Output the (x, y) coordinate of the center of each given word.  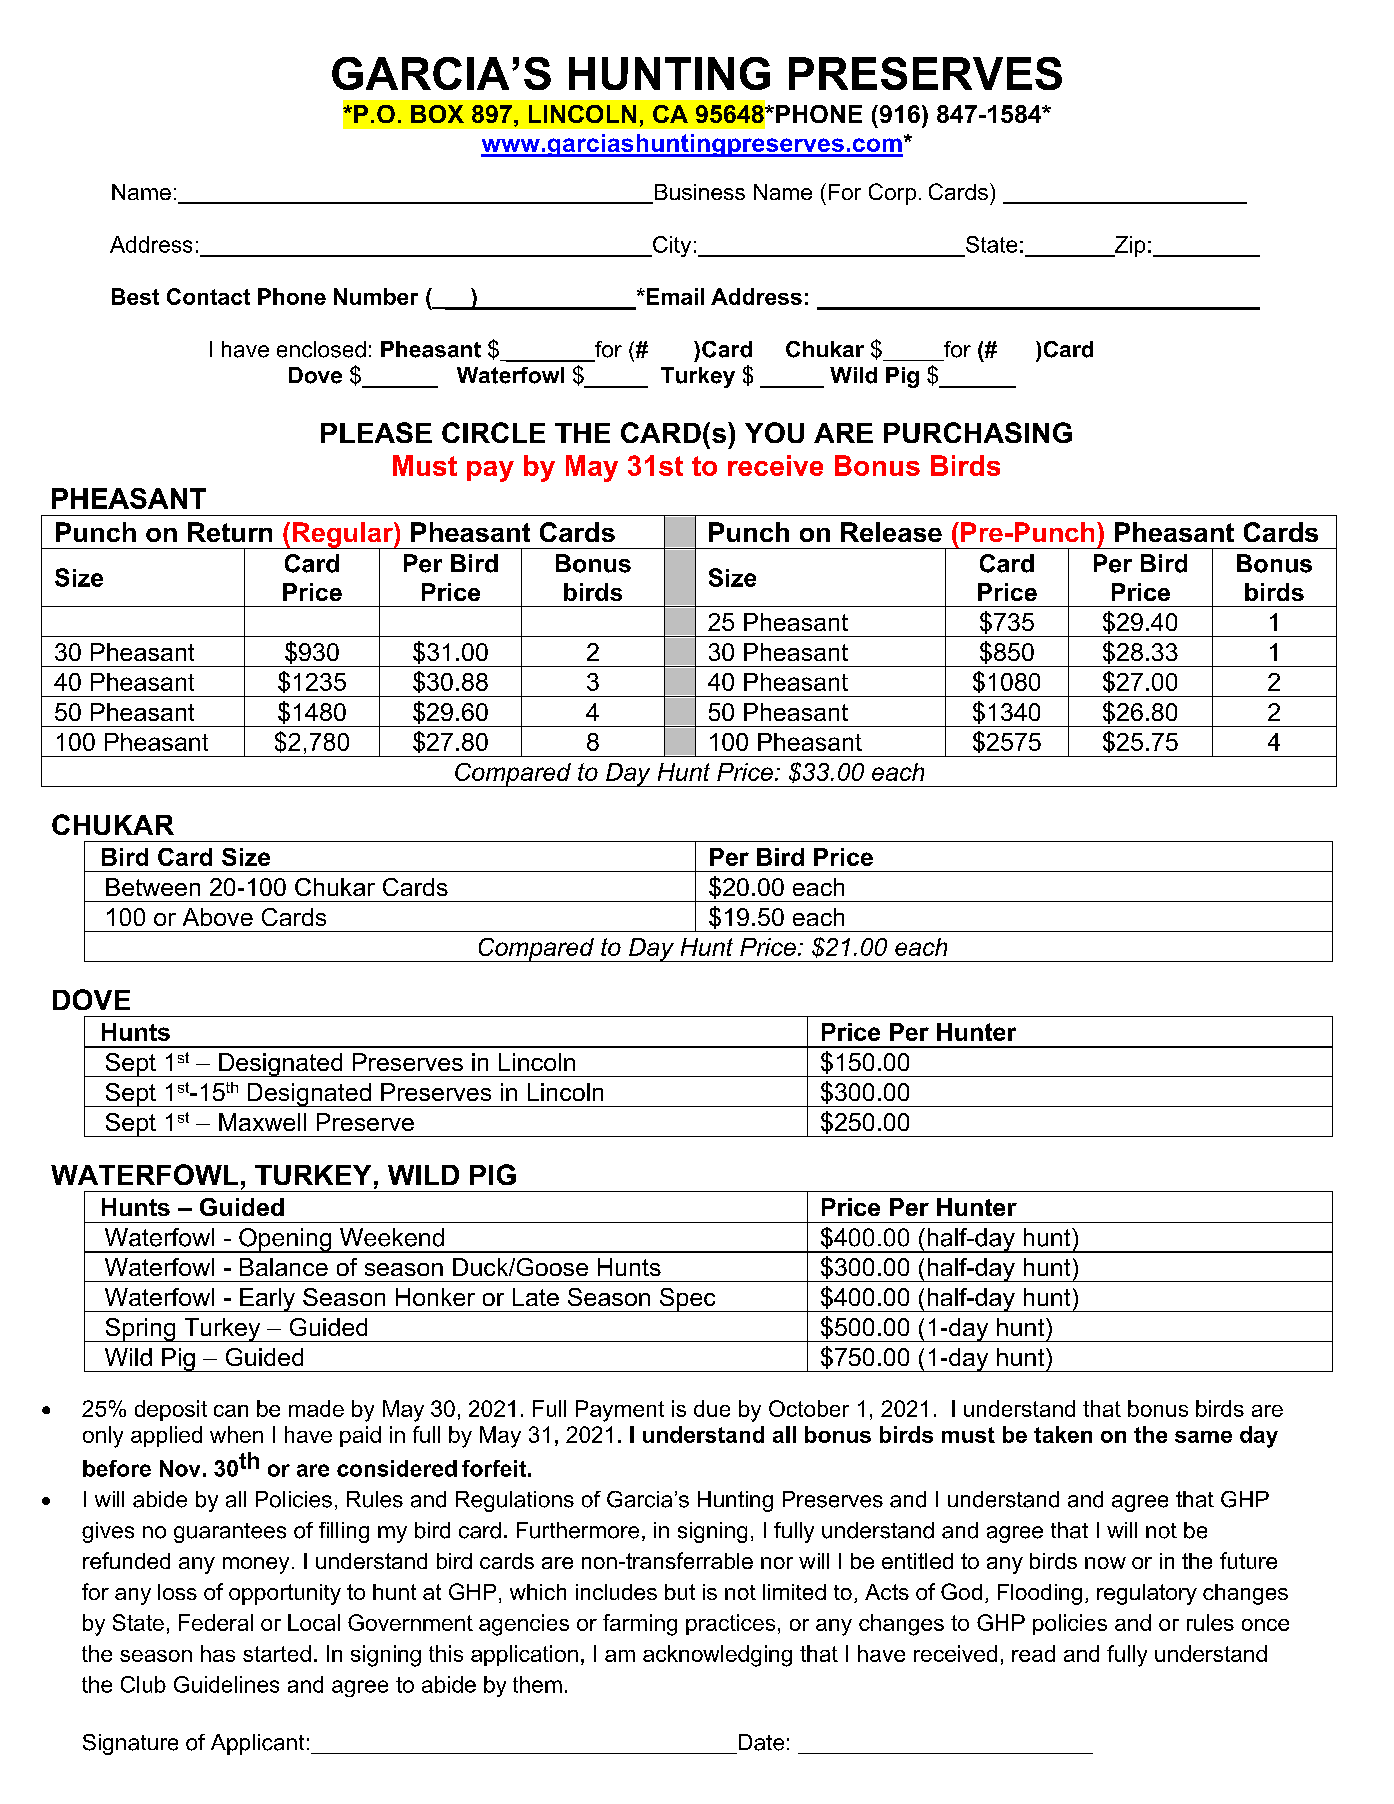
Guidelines (226, 1684)
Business (700, 192)
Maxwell (262, 1122)
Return (230, 532)
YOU (774, 432)
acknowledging (717, 1656)
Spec (687, 1300)
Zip (1128, 246)
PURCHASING (978, 432)
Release (891, 532)
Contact (208, 296)
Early (268, 1300)
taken (1063, 1434)
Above (218, 917)
